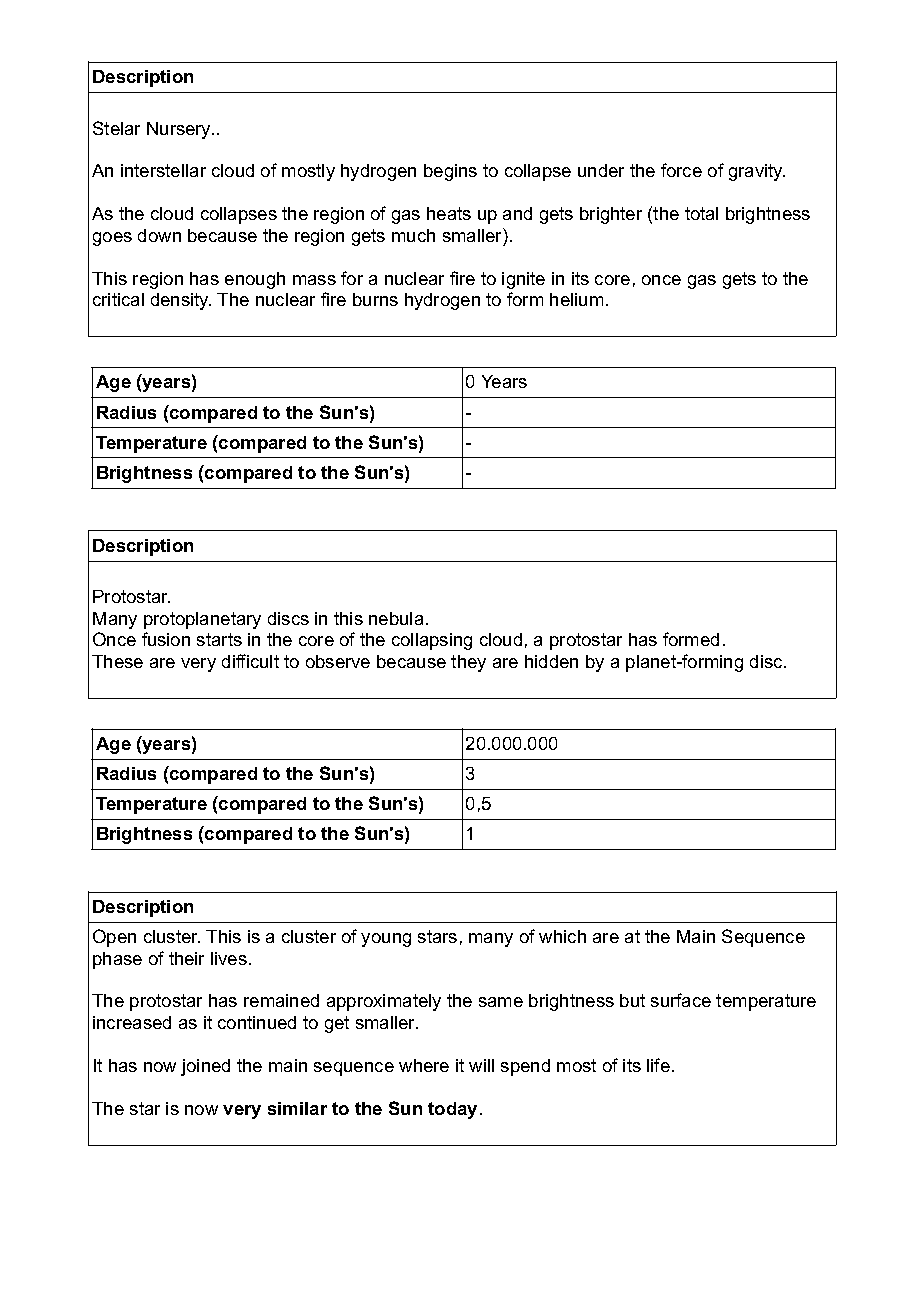  What do you see at coordinates (250, 661) in the screenshot?
I see `difficult` at bounding box center [250, 661].
